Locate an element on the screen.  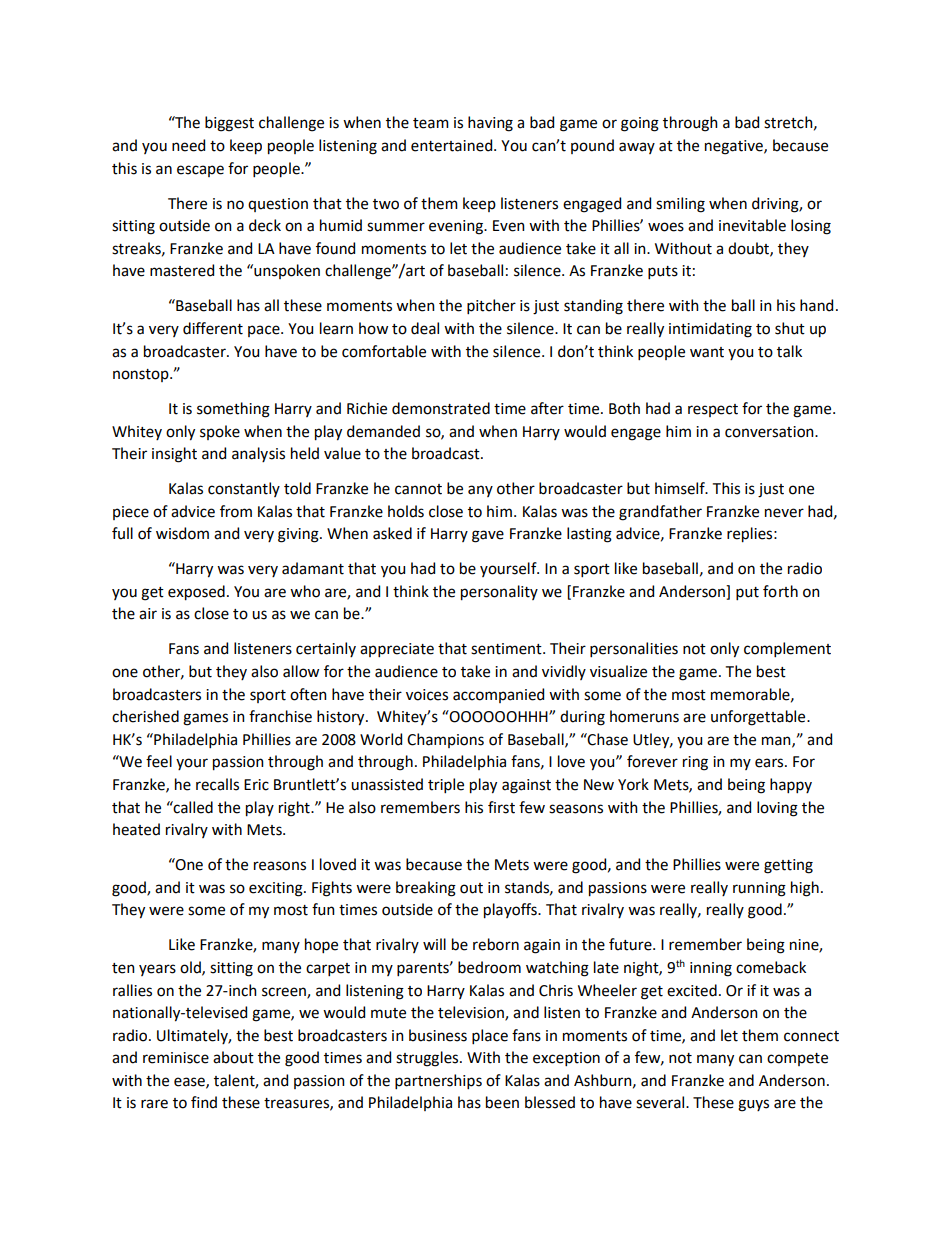
forth is located at coordinates (780, 591).
